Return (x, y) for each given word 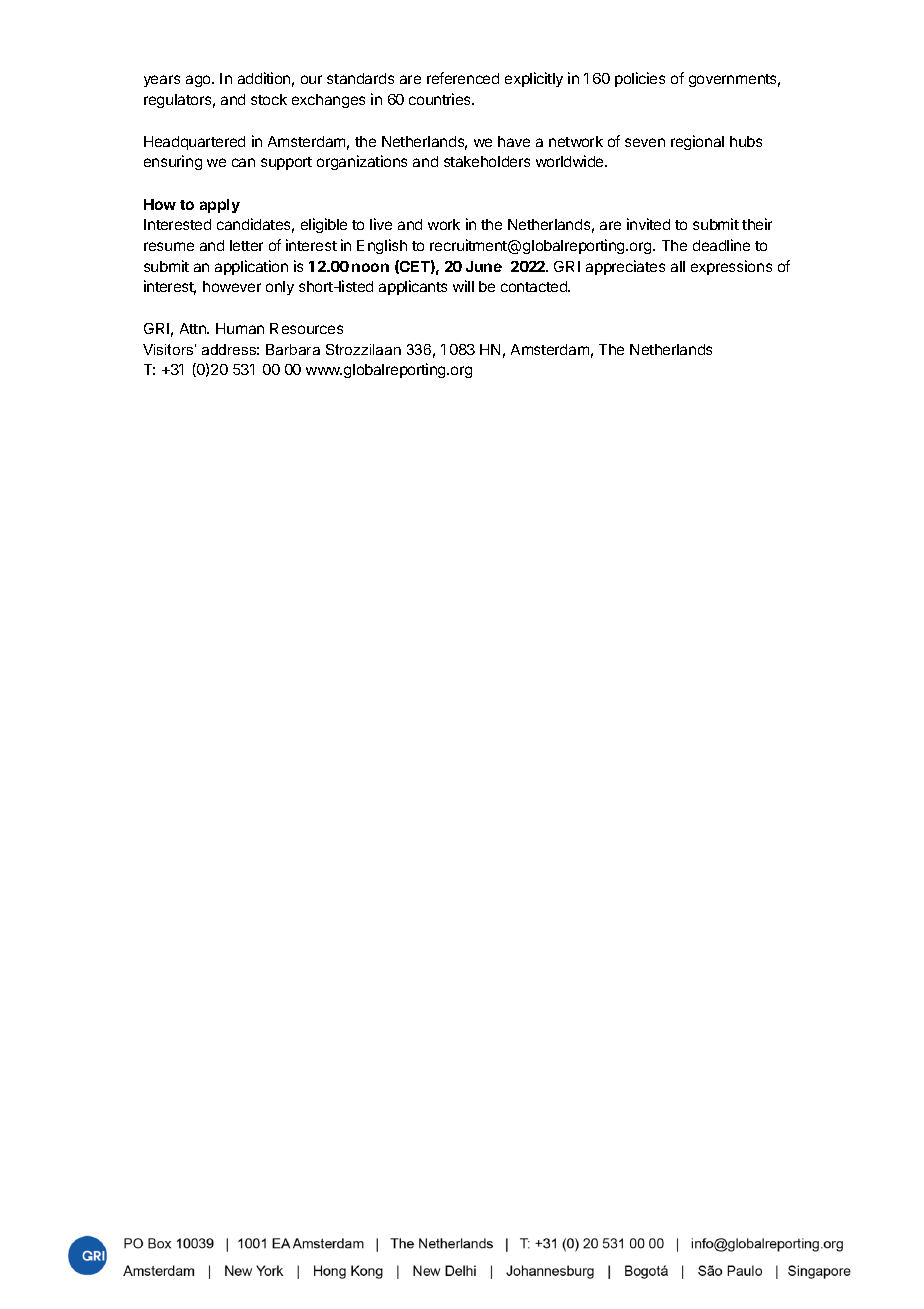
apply (220, 206)
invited (648, 224)
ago (199, 81)
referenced (463, 78)
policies (640, 79)
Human (240, 328)
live (381, 224)
